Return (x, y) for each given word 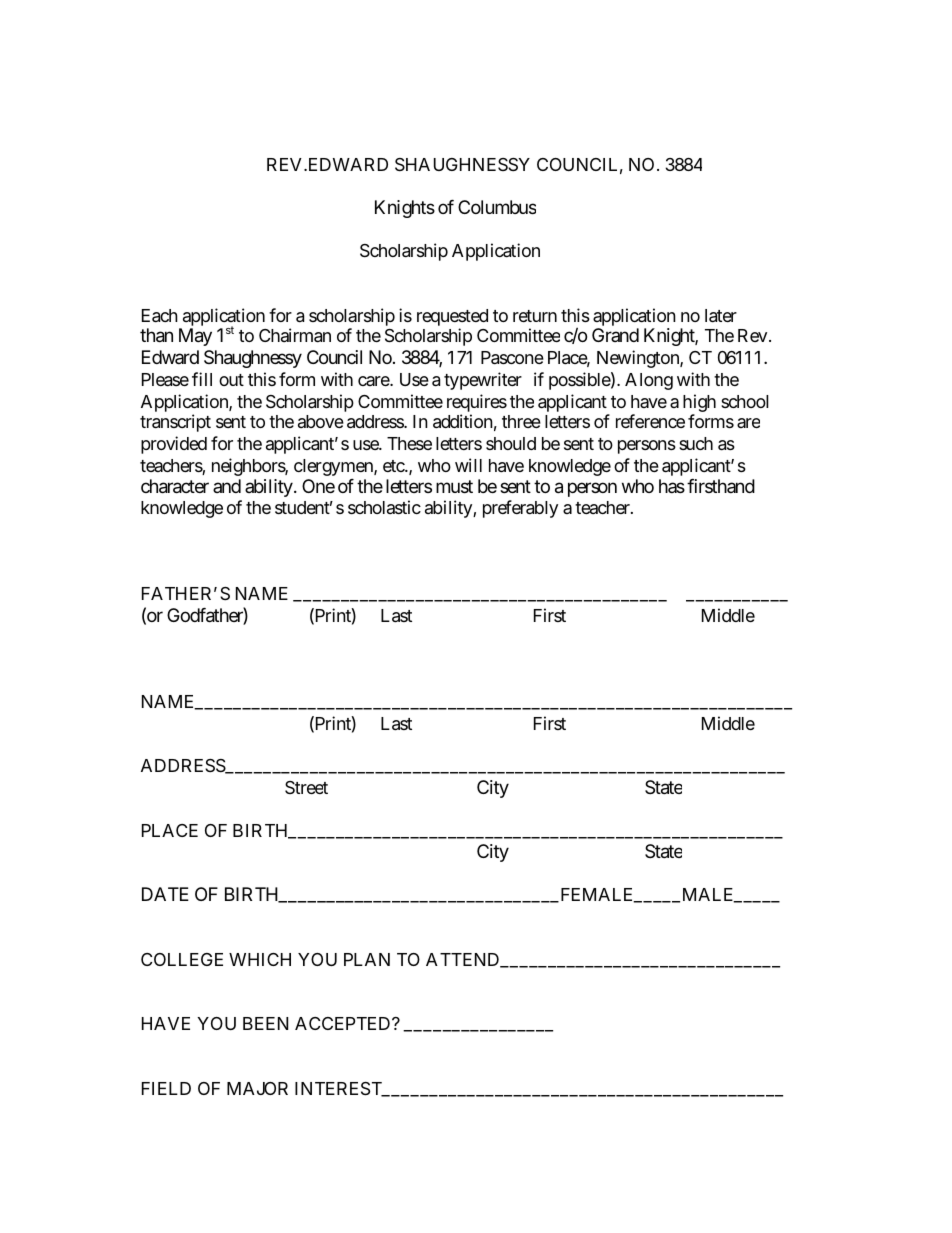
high (699, 403)
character (175, 486)
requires (477, 403)
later (721, 316)
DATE (165, 894)
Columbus (497, 207)
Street (306, 787)
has (672, 486)
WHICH (260, 959)
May (195, 337)
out (231, 380)
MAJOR (257, 1088)
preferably (520, 509)
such (696, 443)
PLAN (367, 959)
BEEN (265, 1023)
